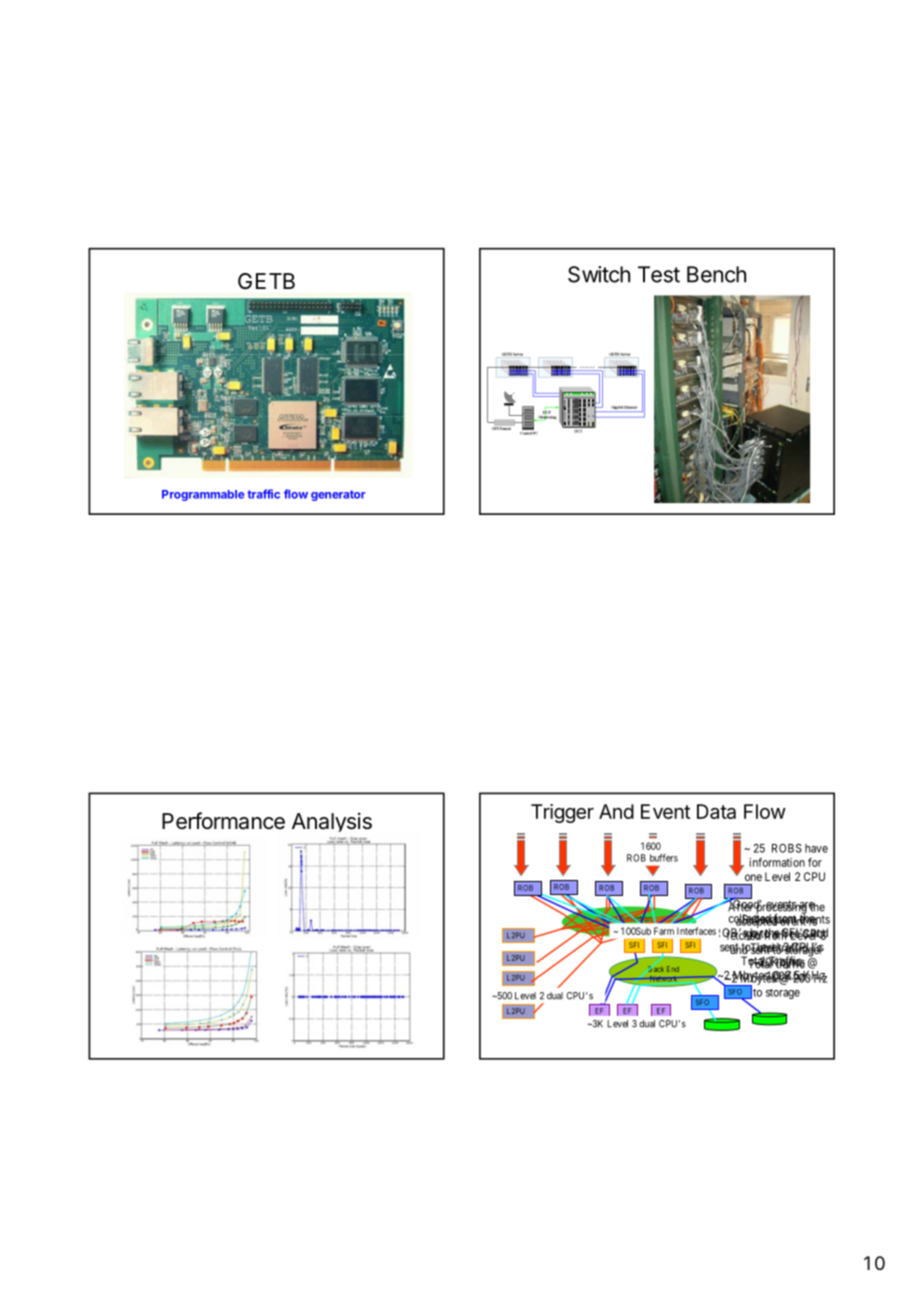 This screenshot has width=924, height=1308. Describe the element at coordinates (664, 931) in the screenshot. I see `Farm` at that location.
